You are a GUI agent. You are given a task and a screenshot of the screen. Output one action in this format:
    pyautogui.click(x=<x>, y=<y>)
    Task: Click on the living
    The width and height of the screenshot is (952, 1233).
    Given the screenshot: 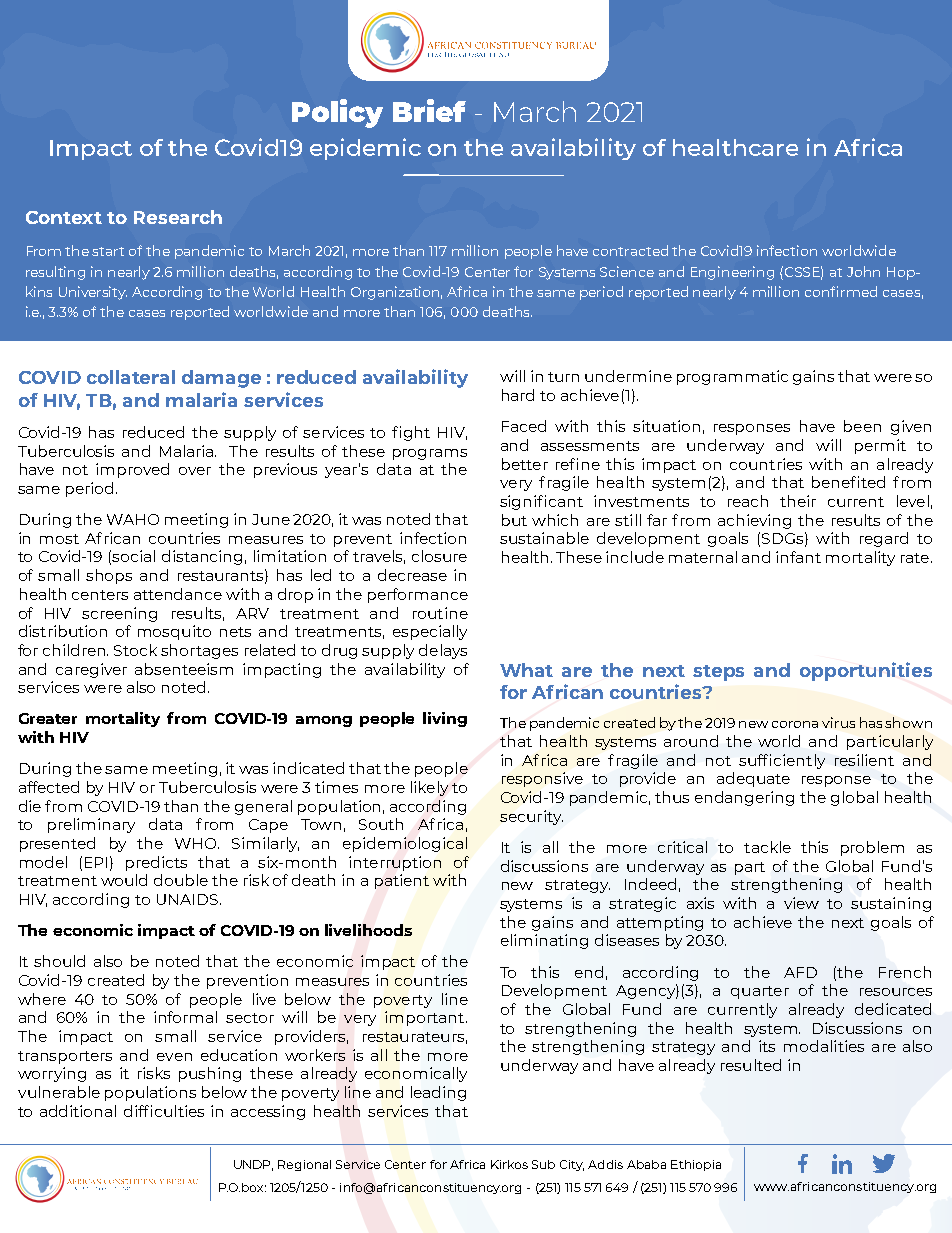 What is the action you would take?
    pyautogui.click(x=445, y=719)
